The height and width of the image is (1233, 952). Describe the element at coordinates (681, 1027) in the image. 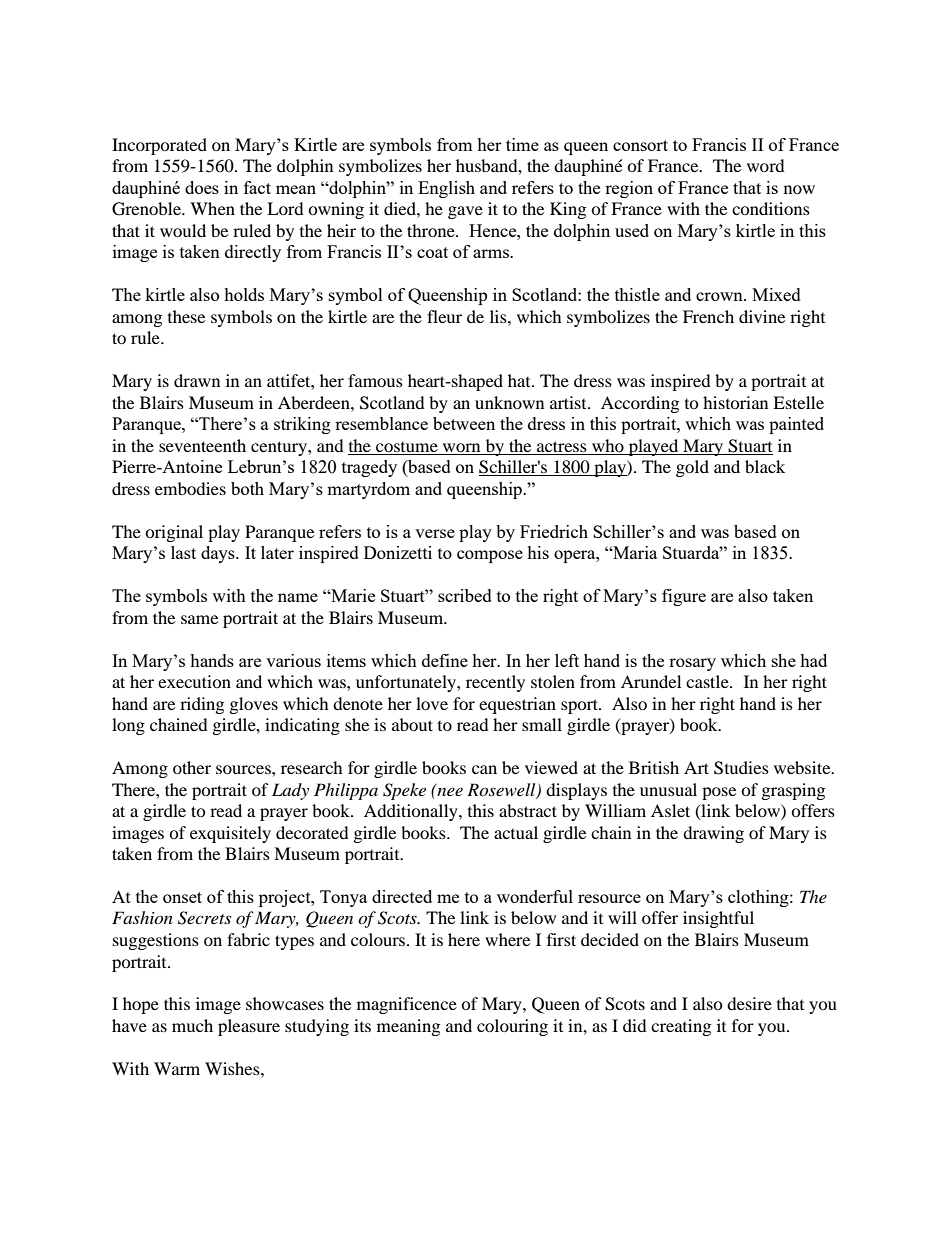

I see `creating` at that location.
